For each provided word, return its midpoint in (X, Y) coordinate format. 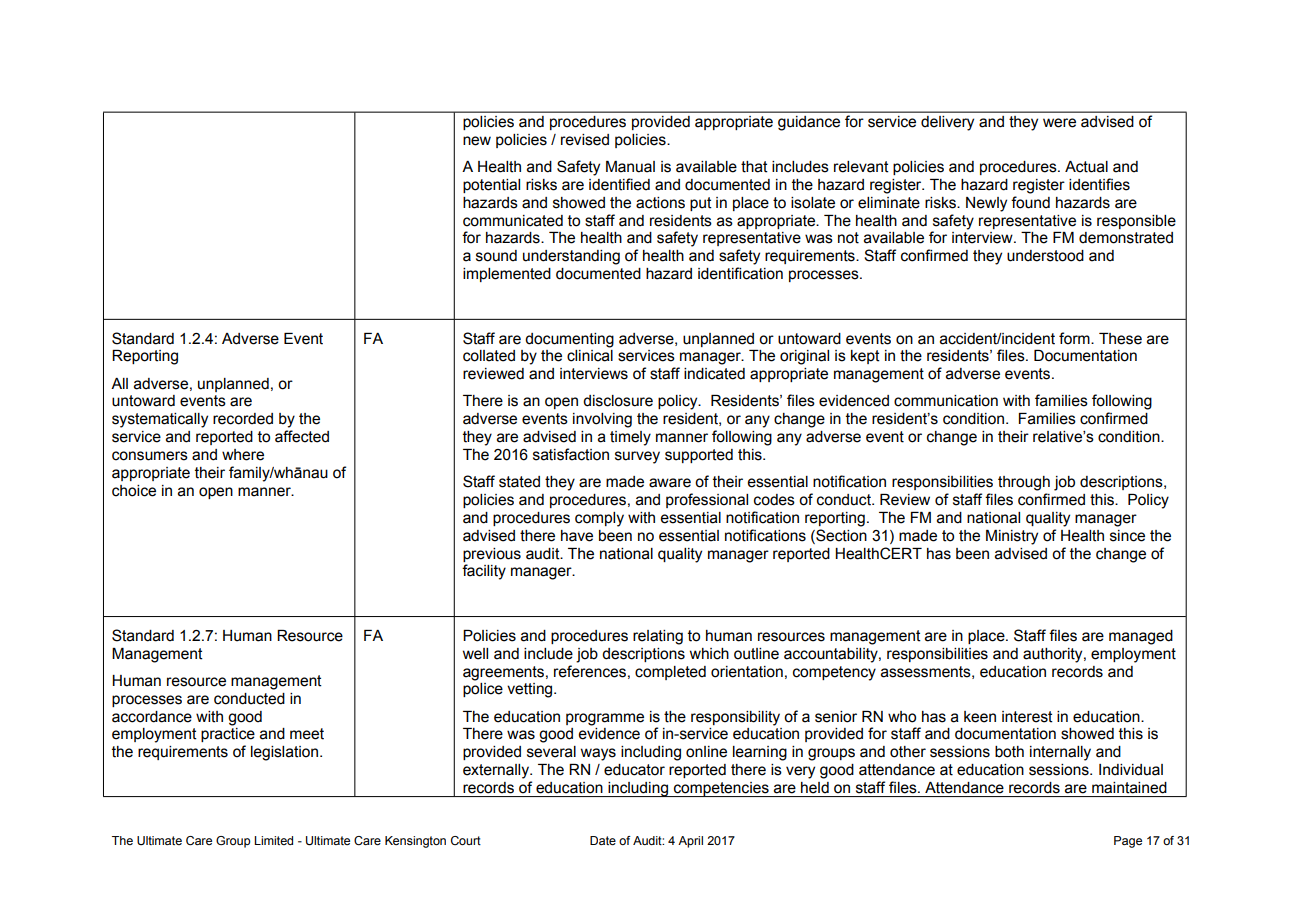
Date (603, 840)
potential (491, 186)
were (1059, 123)
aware (670, 483)
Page (1128, 842)
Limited (273, 840)
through (1024, 483)
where (243, 455)
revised (585, 140)
